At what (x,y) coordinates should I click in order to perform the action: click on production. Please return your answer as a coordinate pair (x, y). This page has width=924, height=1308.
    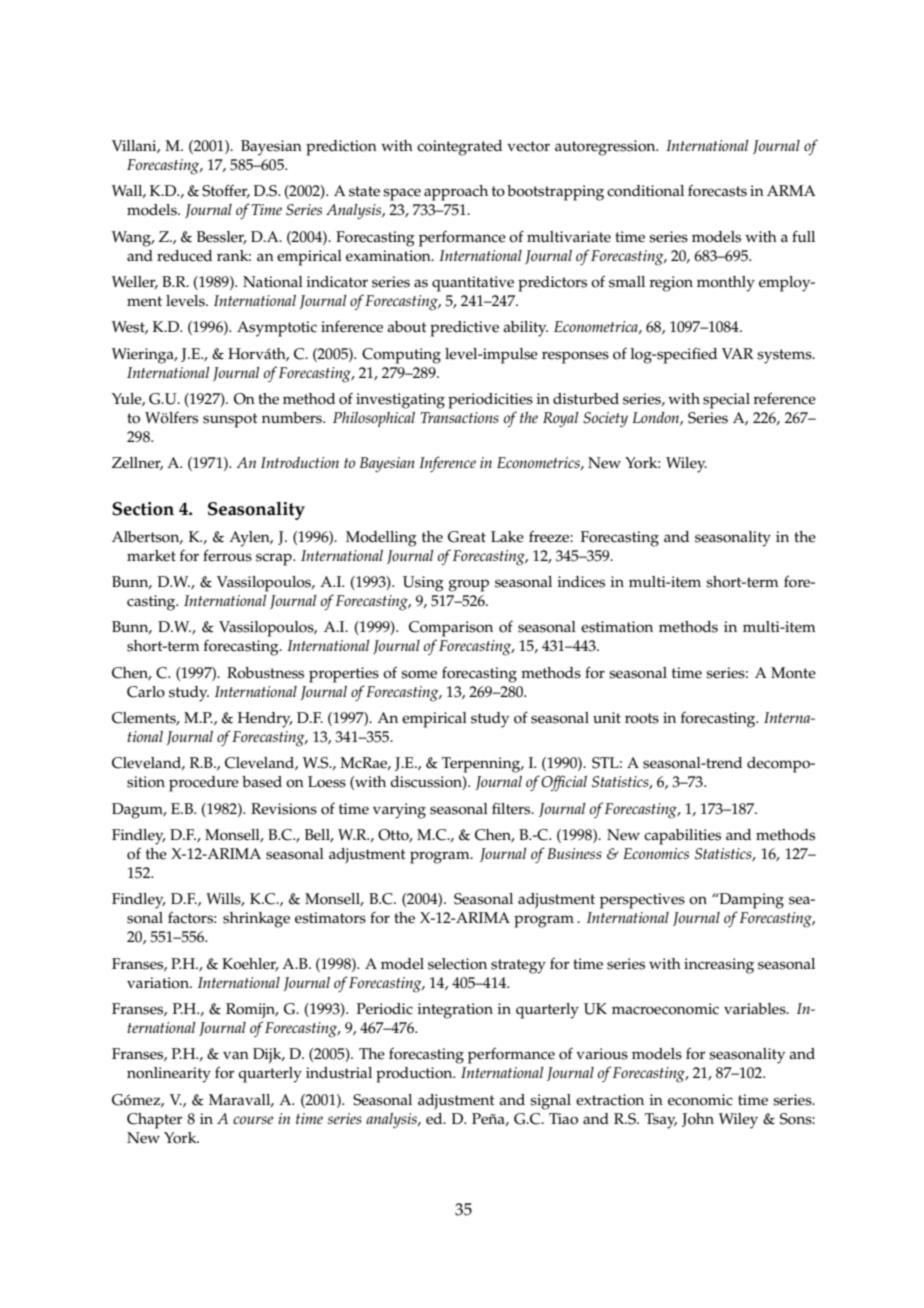
    Looking at the image, I should click on (415, 1075).
